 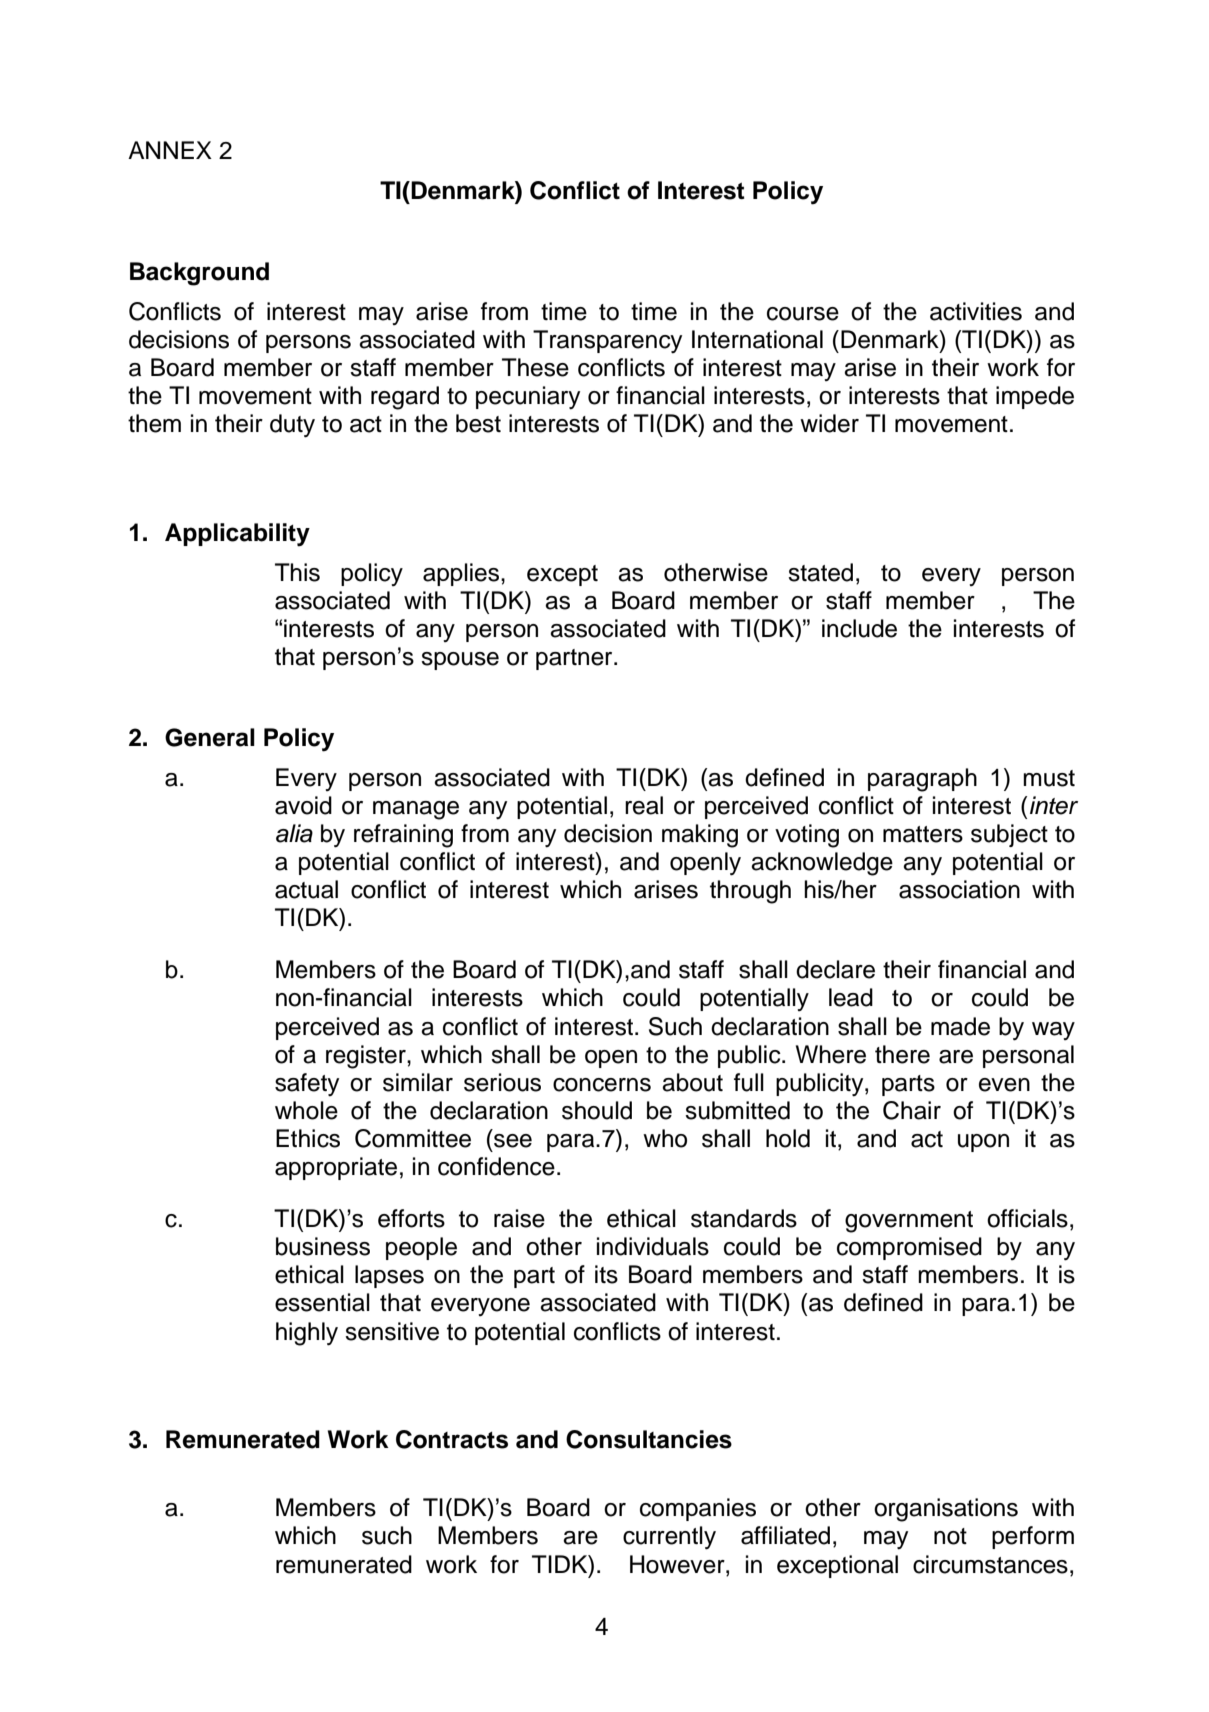 I want to click on Contracts, so click(x=452, y=1439).
